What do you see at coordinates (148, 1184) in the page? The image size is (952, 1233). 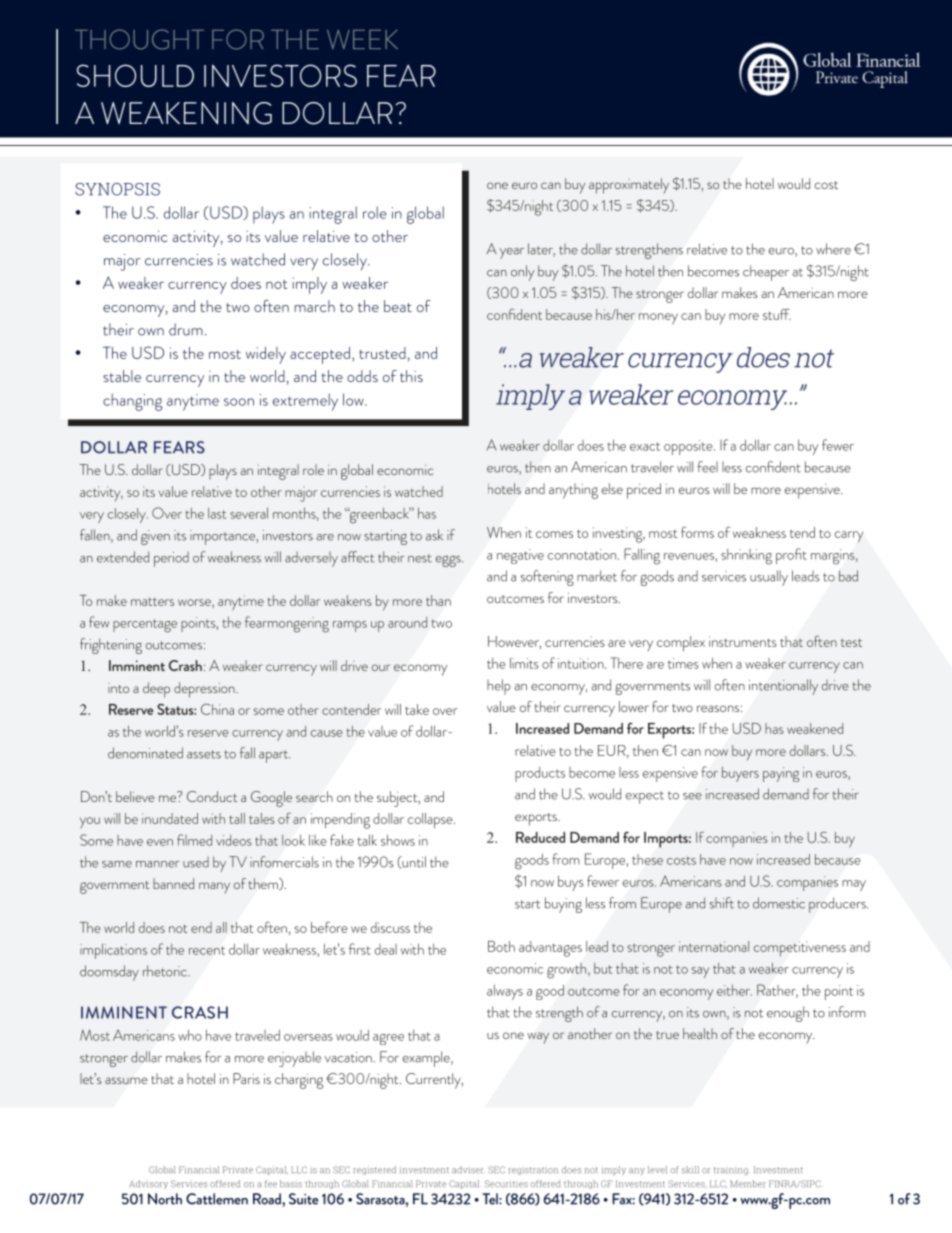 I see `Advisory` at bounding box center [148, 1184].
